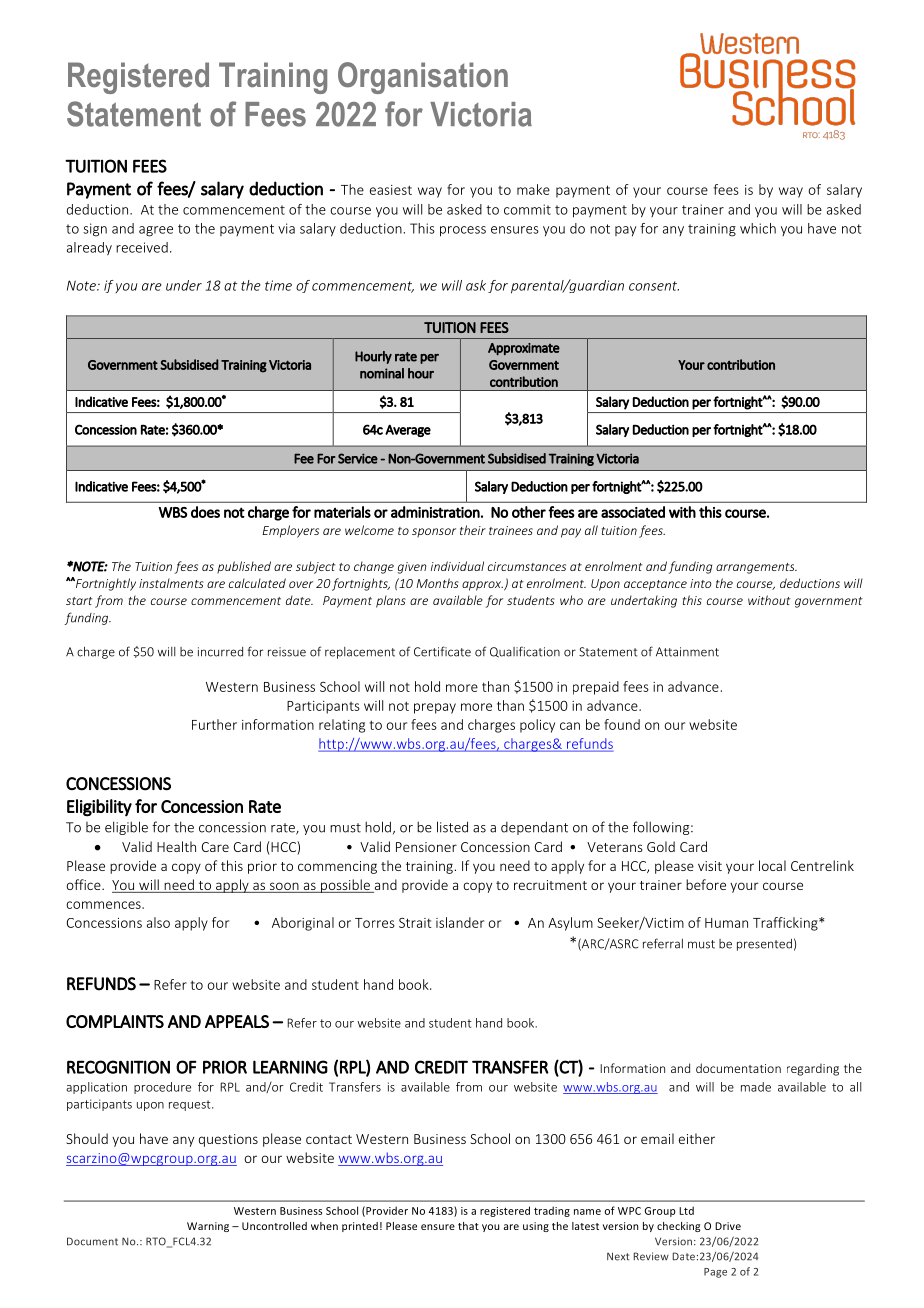 The width and height of the image is (924, 1308). Describe the element at coordinates (710, 866) in the image. I see `visit` at that location.
